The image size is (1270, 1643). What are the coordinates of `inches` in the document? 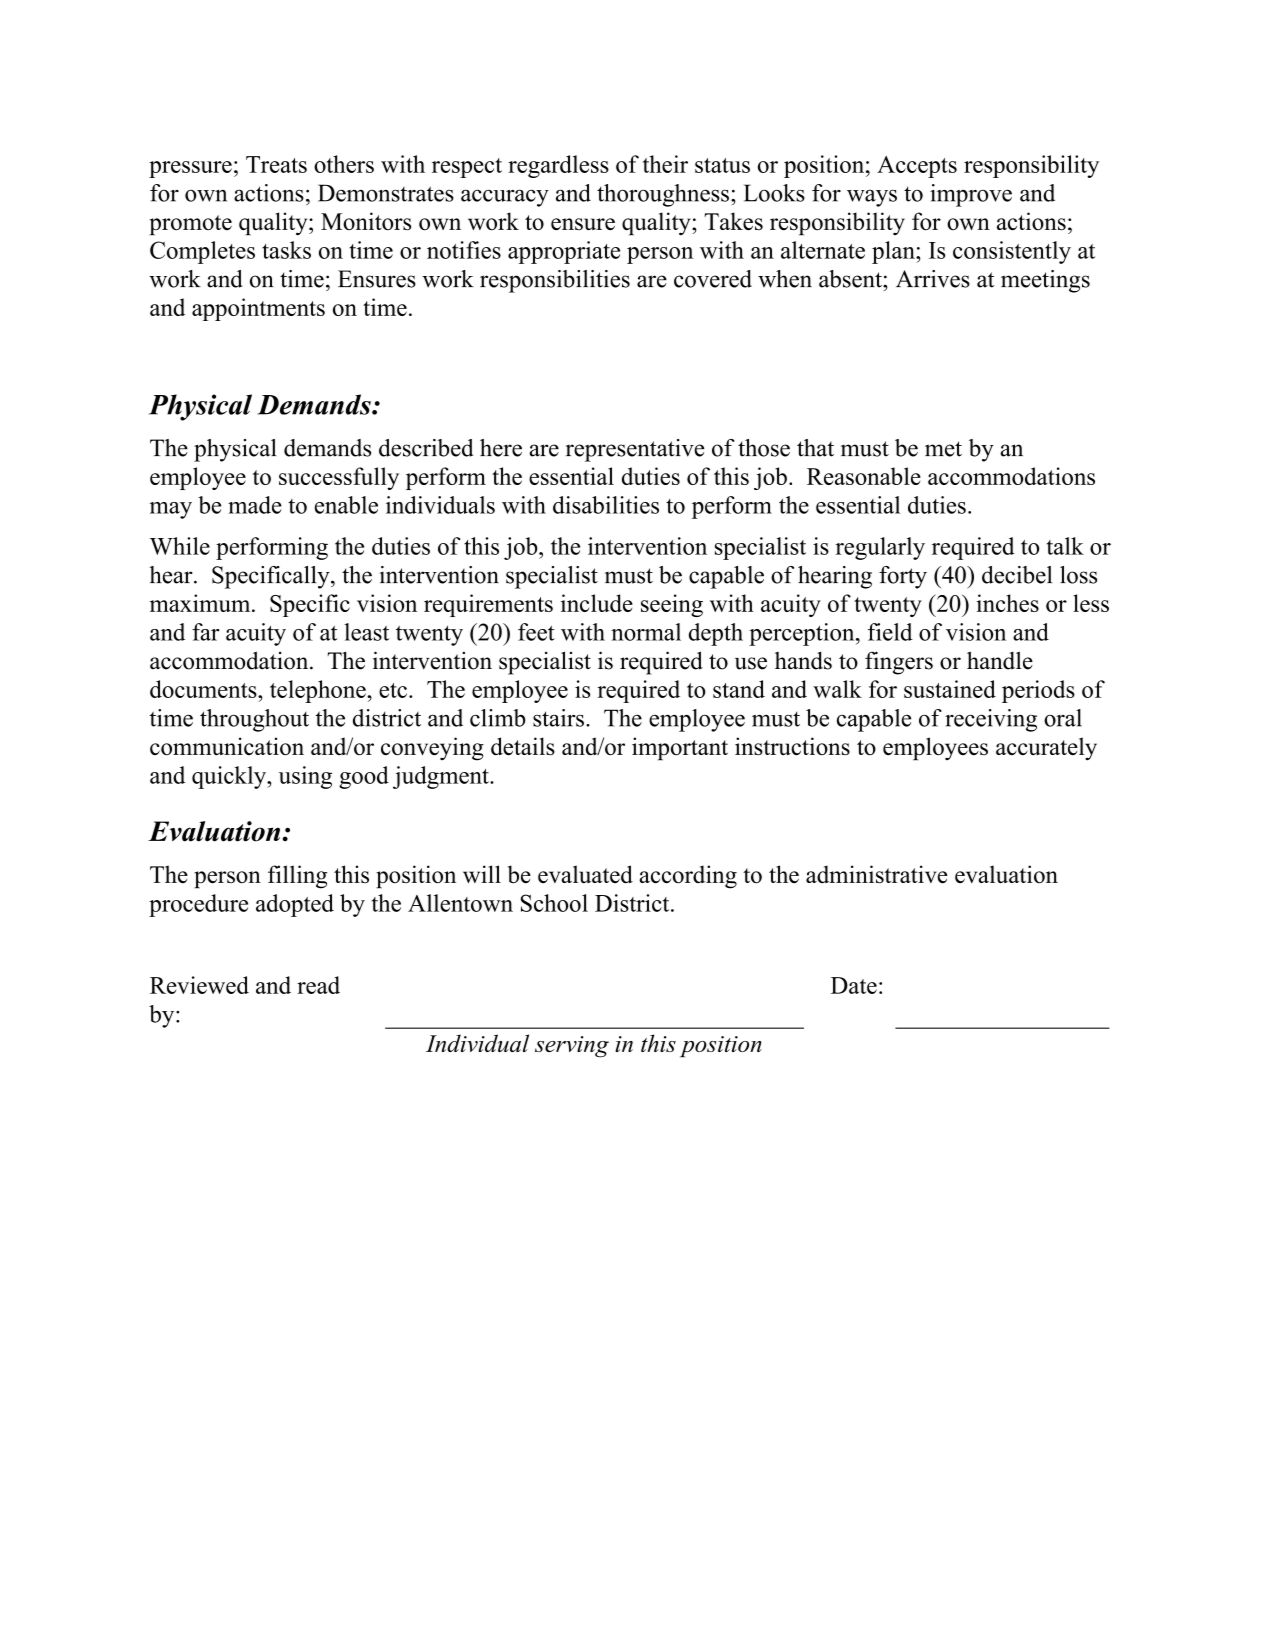 It's located at (1007, 603).
